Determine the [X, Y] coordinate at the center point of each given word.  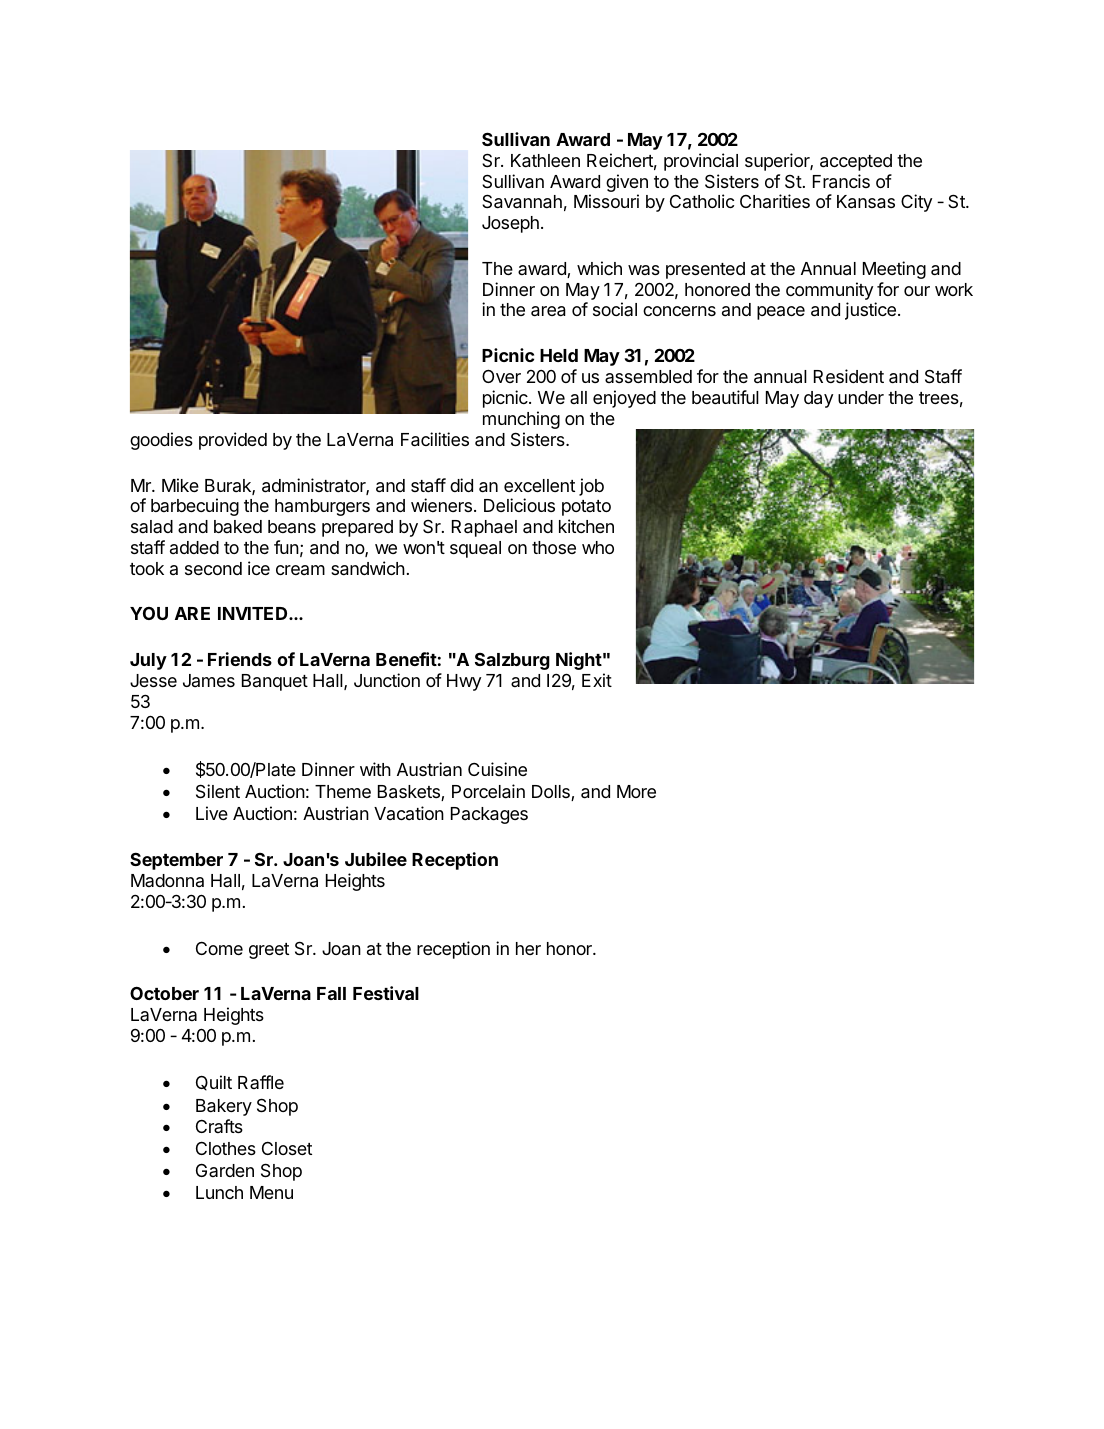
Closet [287, 1148]
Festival [386, 993]
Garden [225, 1170]
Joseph [510, 224]
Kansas [866, 202]
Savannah [522, 201]
